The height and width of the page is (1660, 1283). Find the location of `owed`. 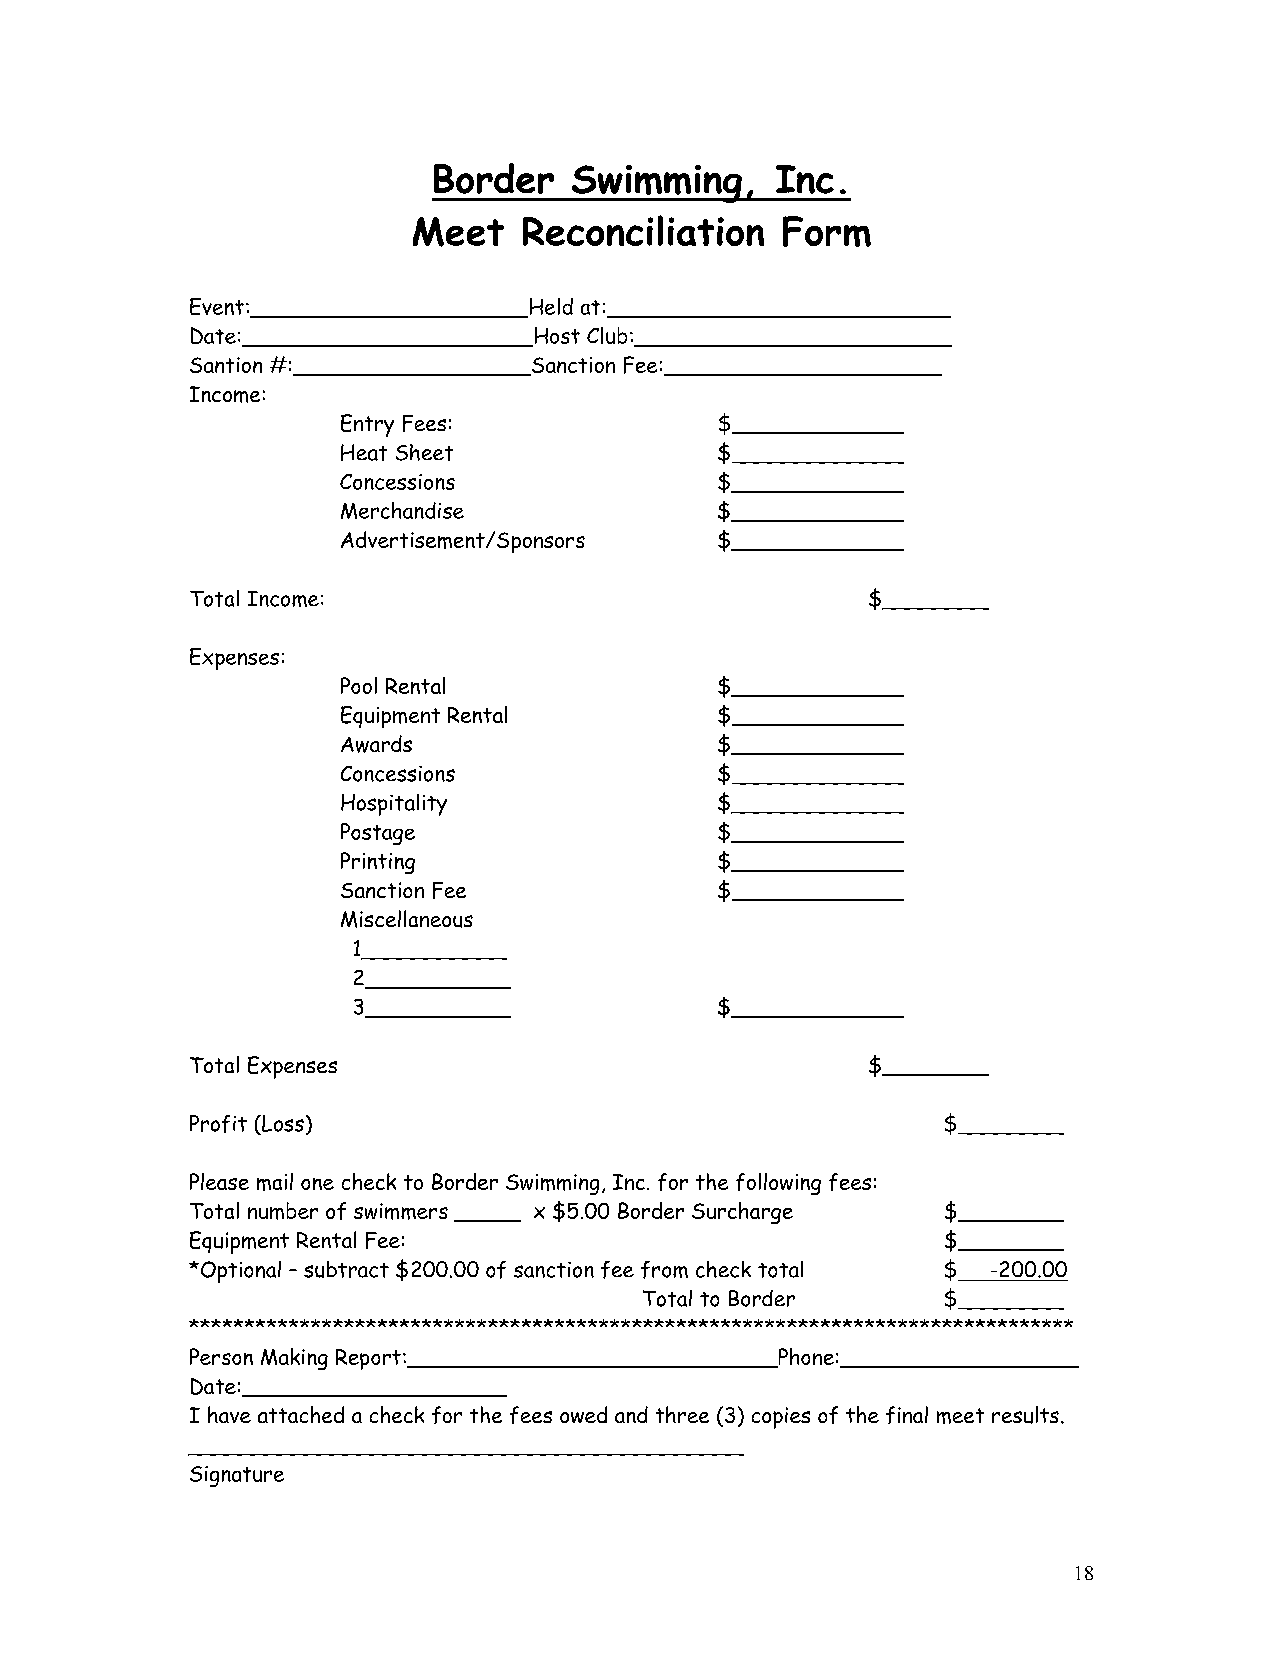

owed is located at coordinates (583, 1414).
